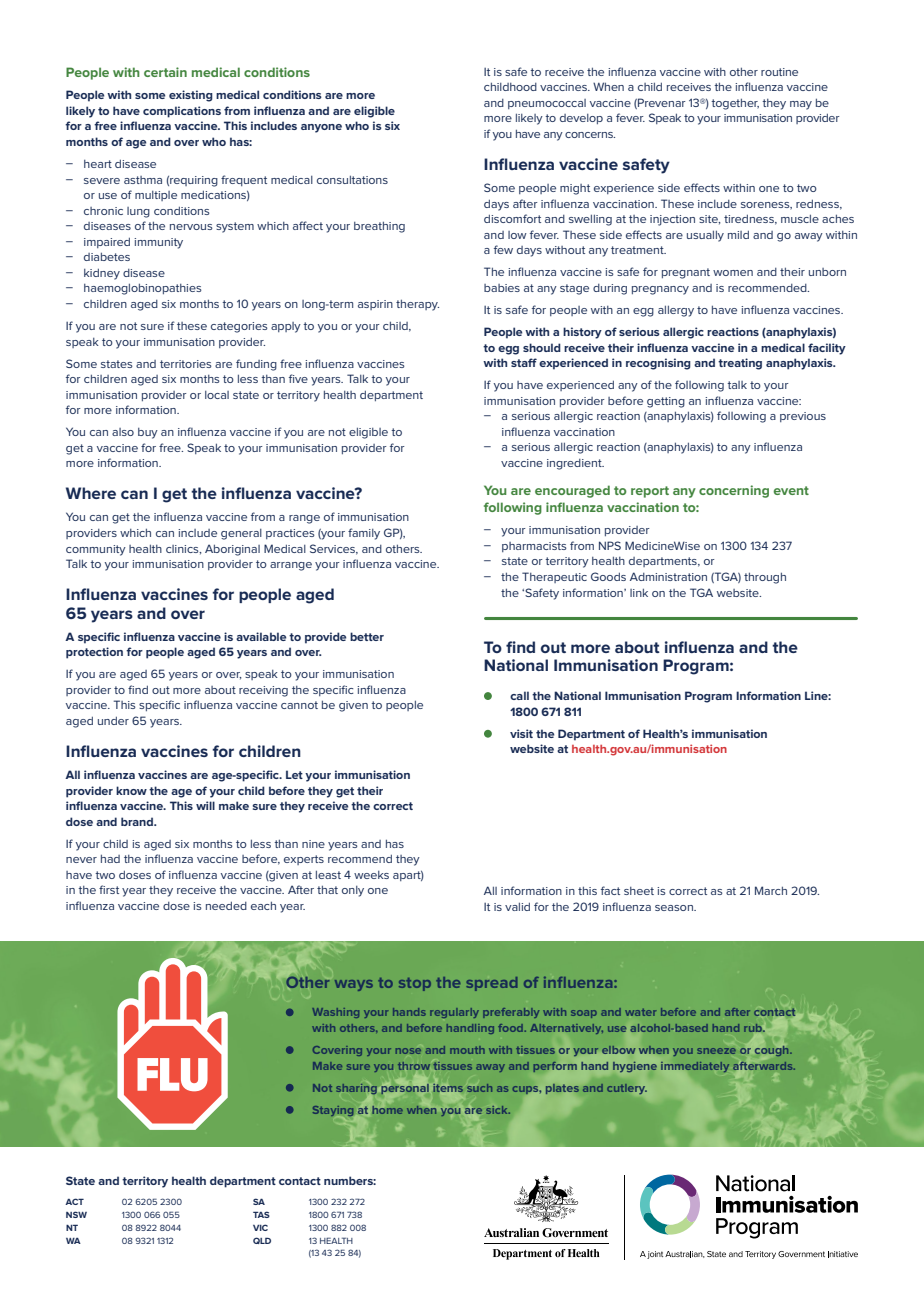  What do you see at coordinates (547, 104) in the page?
I see `pneumococcal` at bounding box center [547, 104].
